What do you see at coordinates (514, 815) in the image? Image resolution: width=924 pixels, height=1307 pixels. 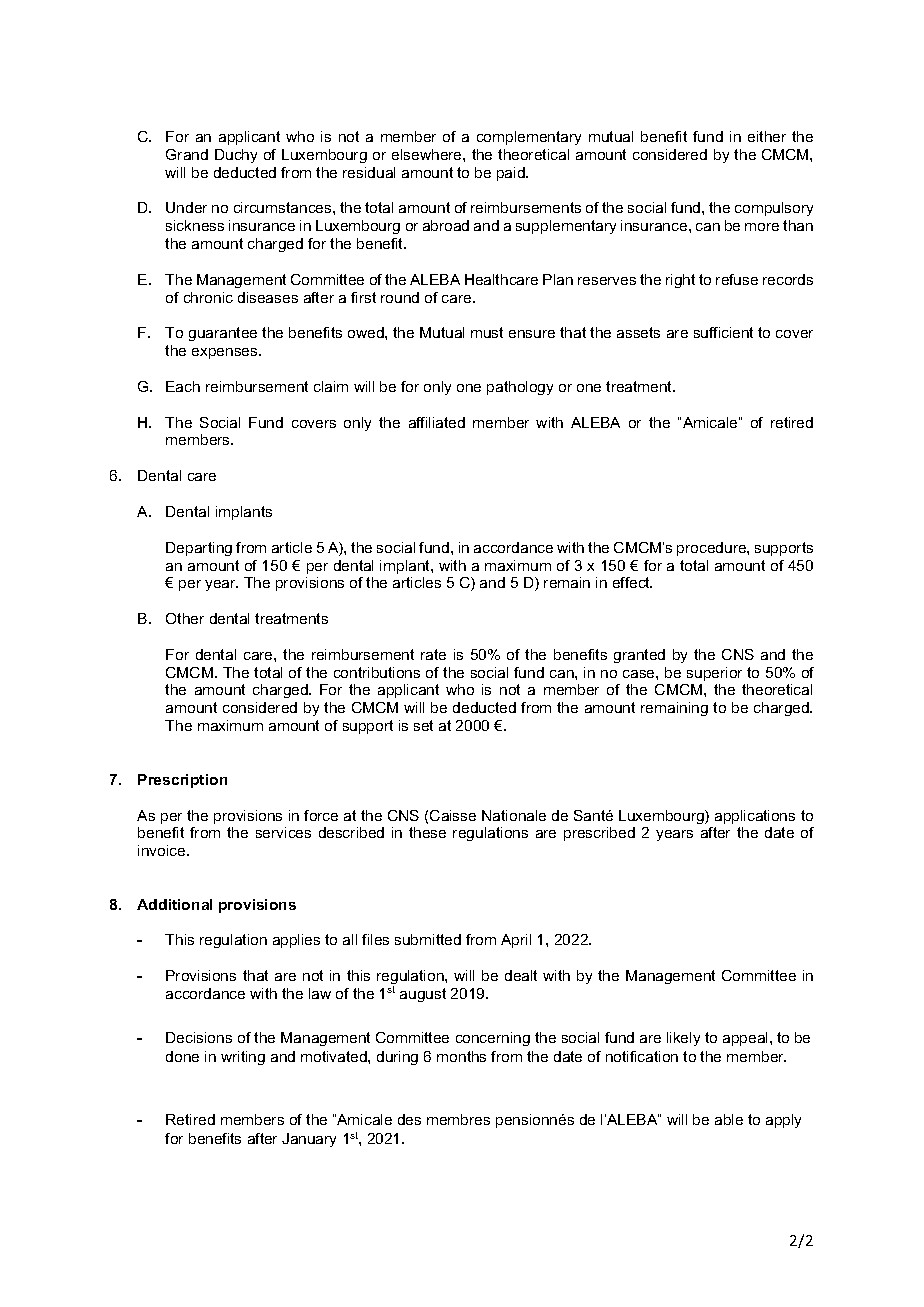 I see `Nationale` at bounding box center [514, 815].
